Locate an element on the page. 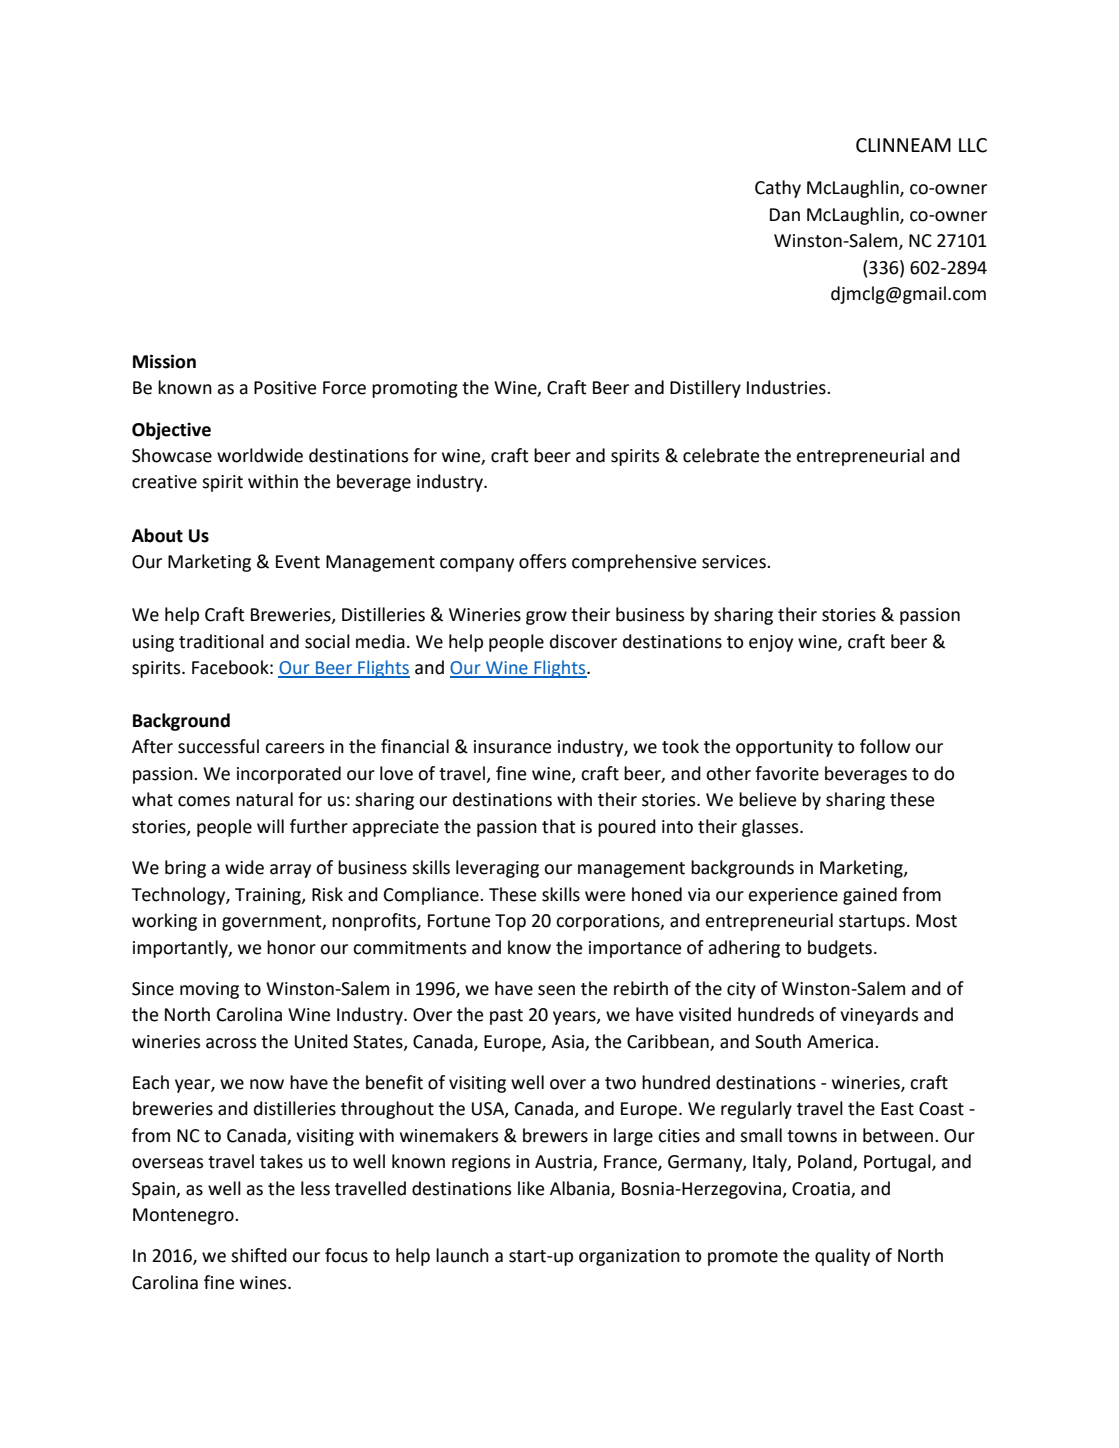 This document has height=1448, width=1119. Albania is located at coordinates (581, 1189).
